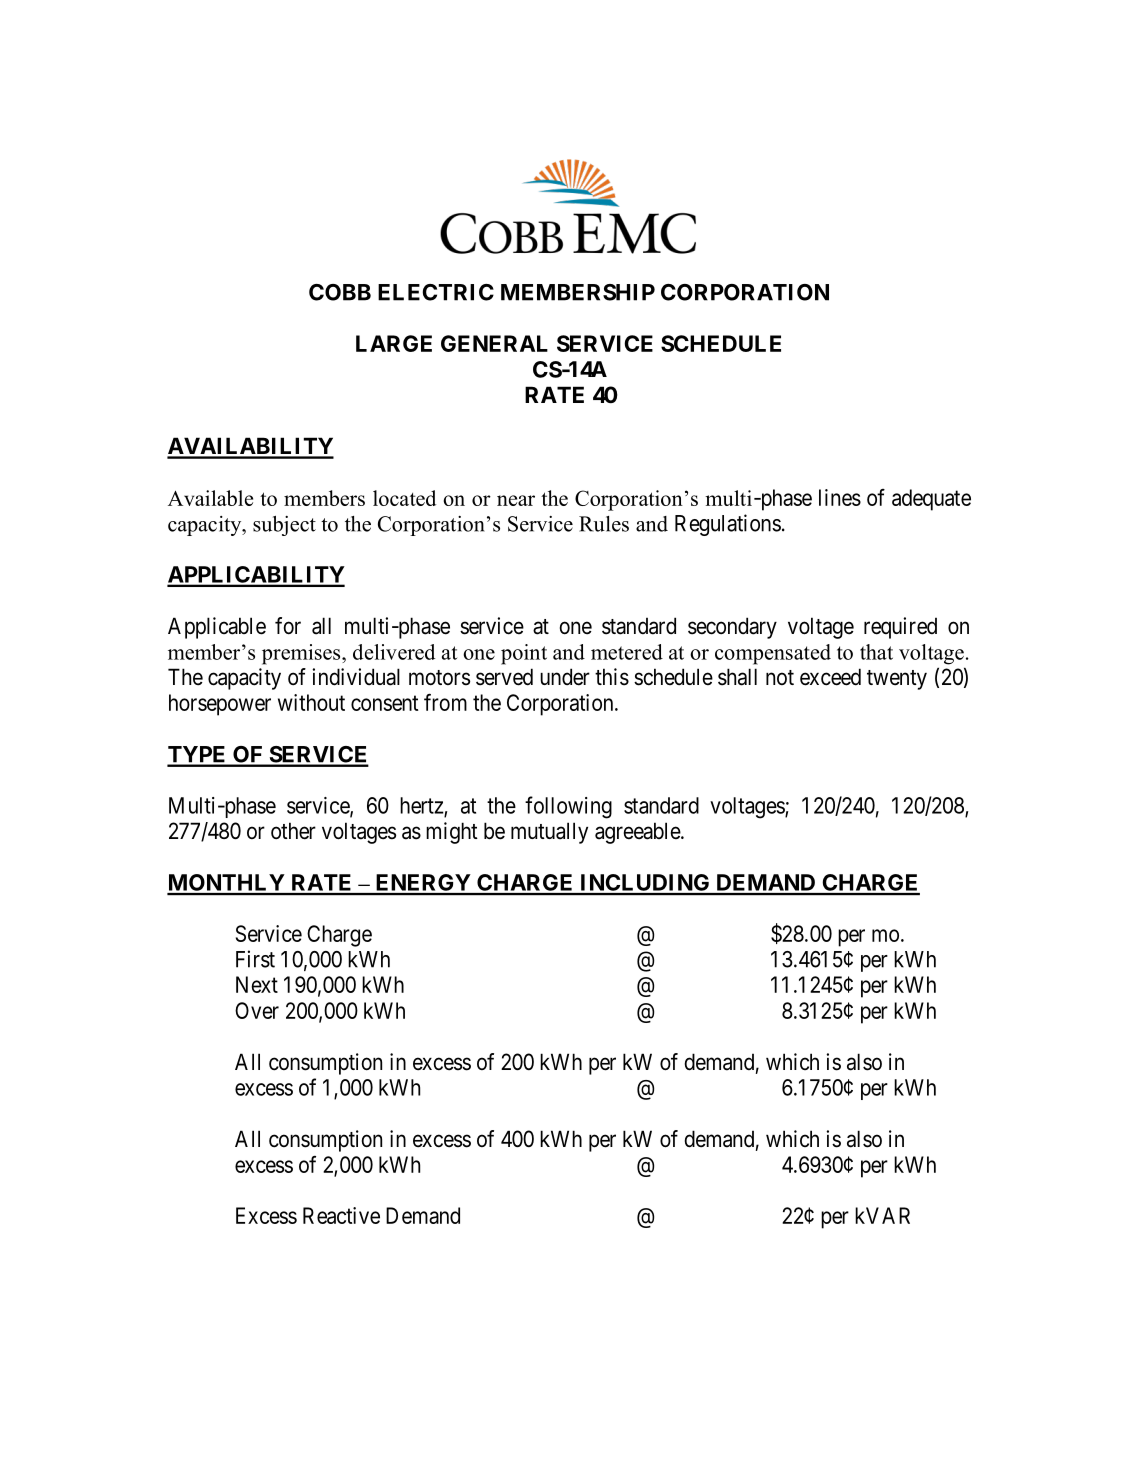 This image has width=1138, height=1472. What do you see at coordinates (840, 497) in the image?
I see `lines` at bounding box center [840, 497].
